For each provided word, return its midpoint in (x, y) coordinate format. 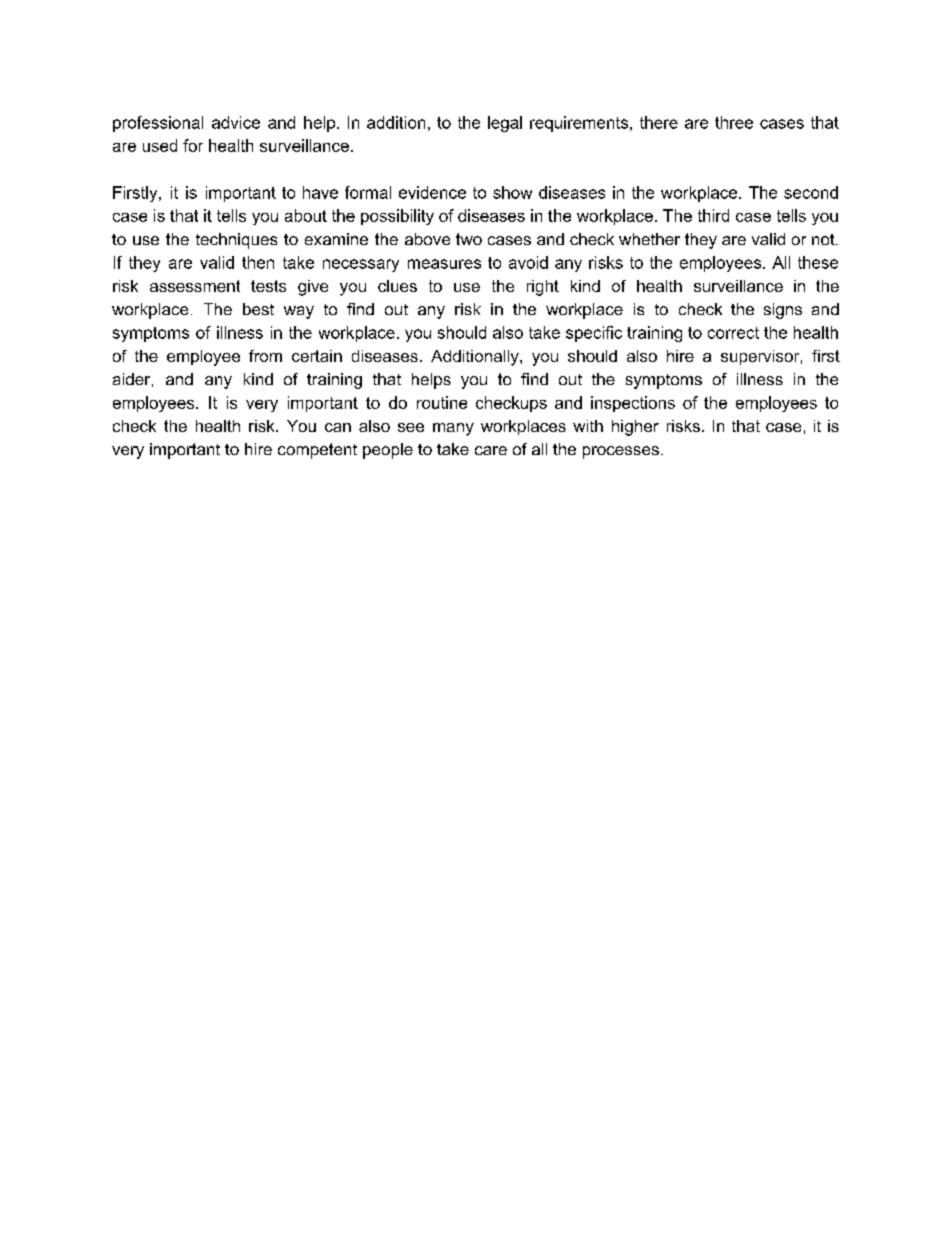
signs (783, 311)
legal (505, 124)
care (491, 450)
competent (317, 451)
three (734, 122)
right (543, 288)
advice (236, 122)
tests (268, 286)
